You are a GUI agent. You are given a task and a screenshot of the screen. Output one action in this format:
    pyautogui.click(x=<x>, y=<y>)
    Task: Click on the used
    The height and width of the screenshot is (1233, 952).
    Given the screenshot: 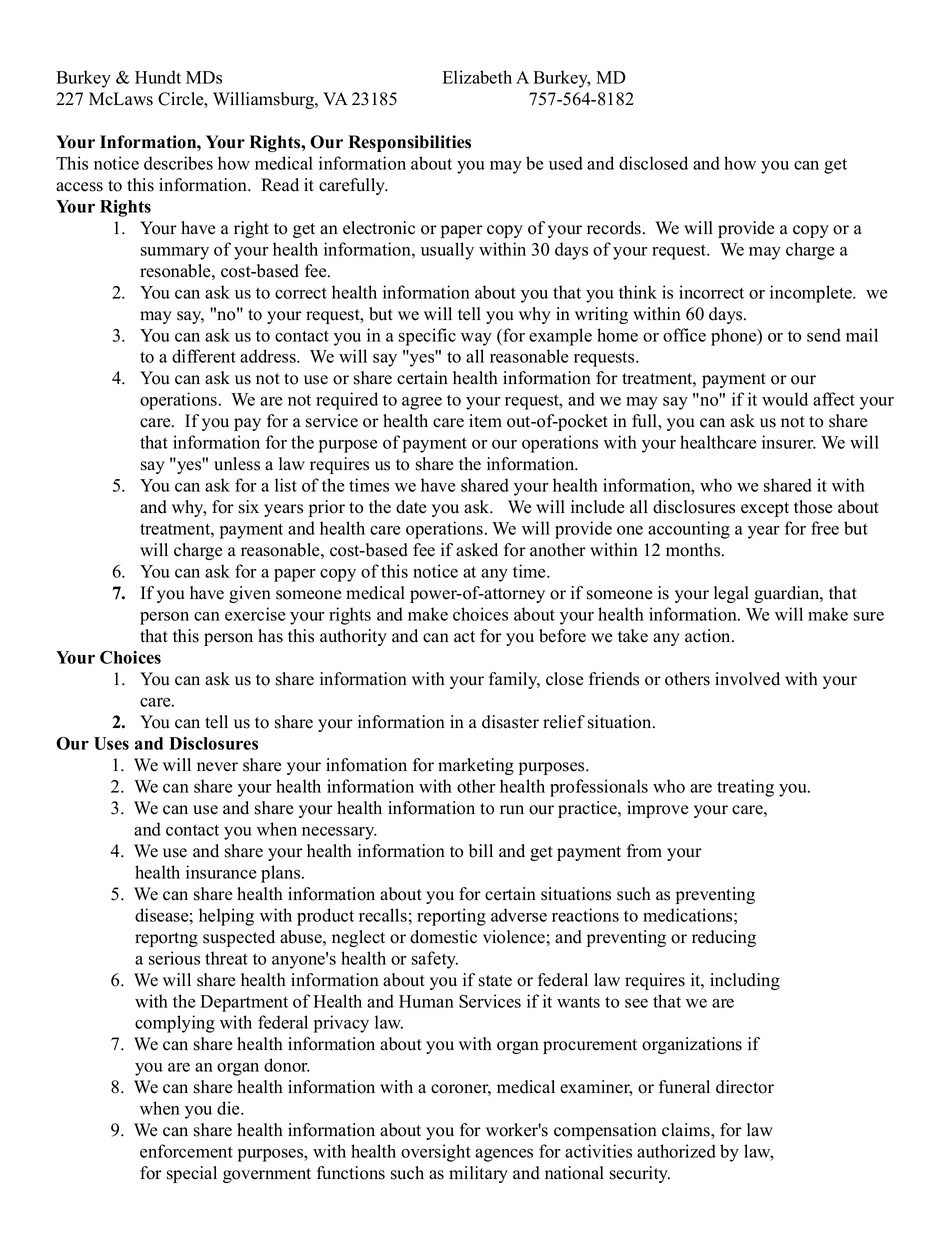 What is the action you would take?
    pyautogui.click(x=566, y=163)
